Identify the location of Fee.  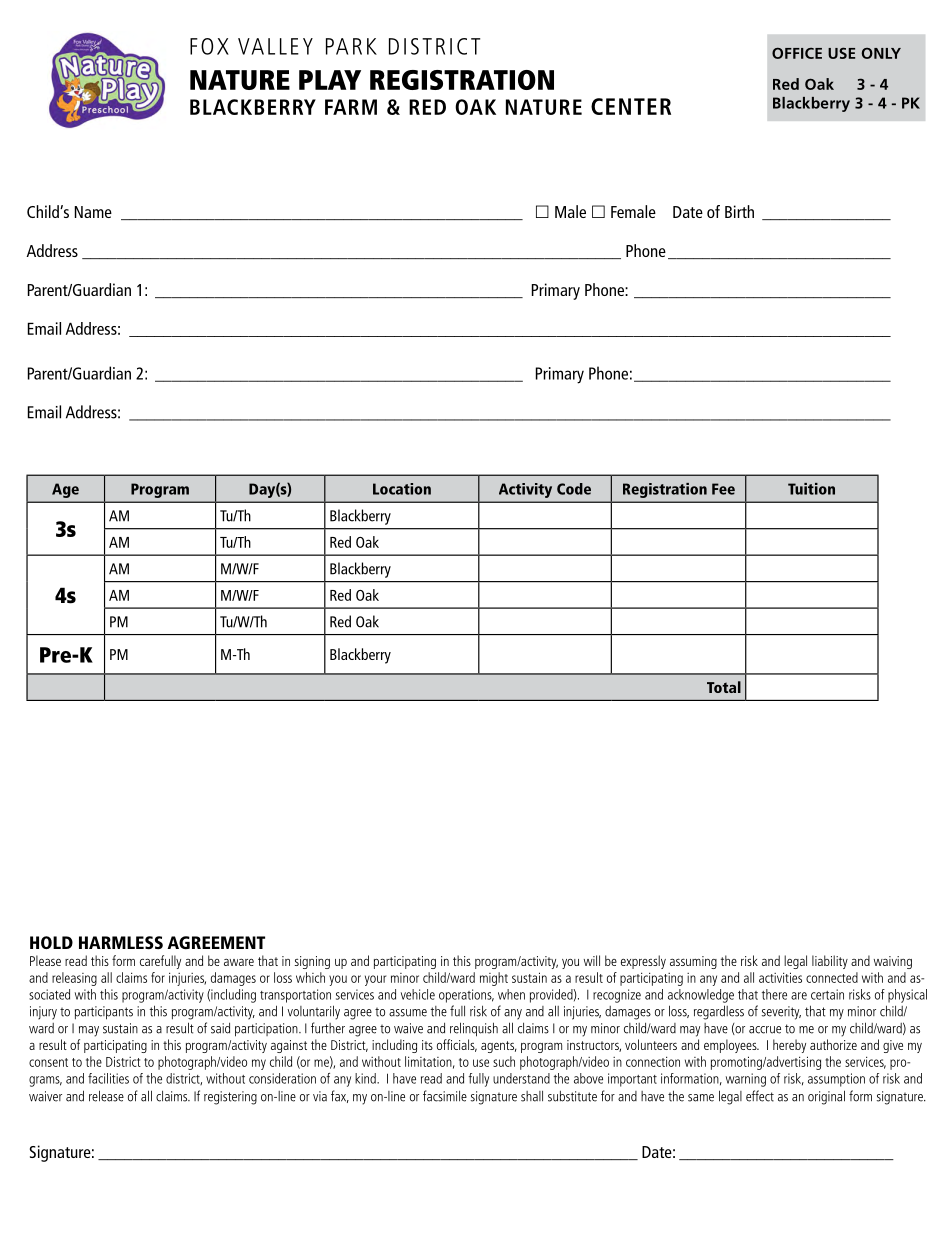
(723, 489).
